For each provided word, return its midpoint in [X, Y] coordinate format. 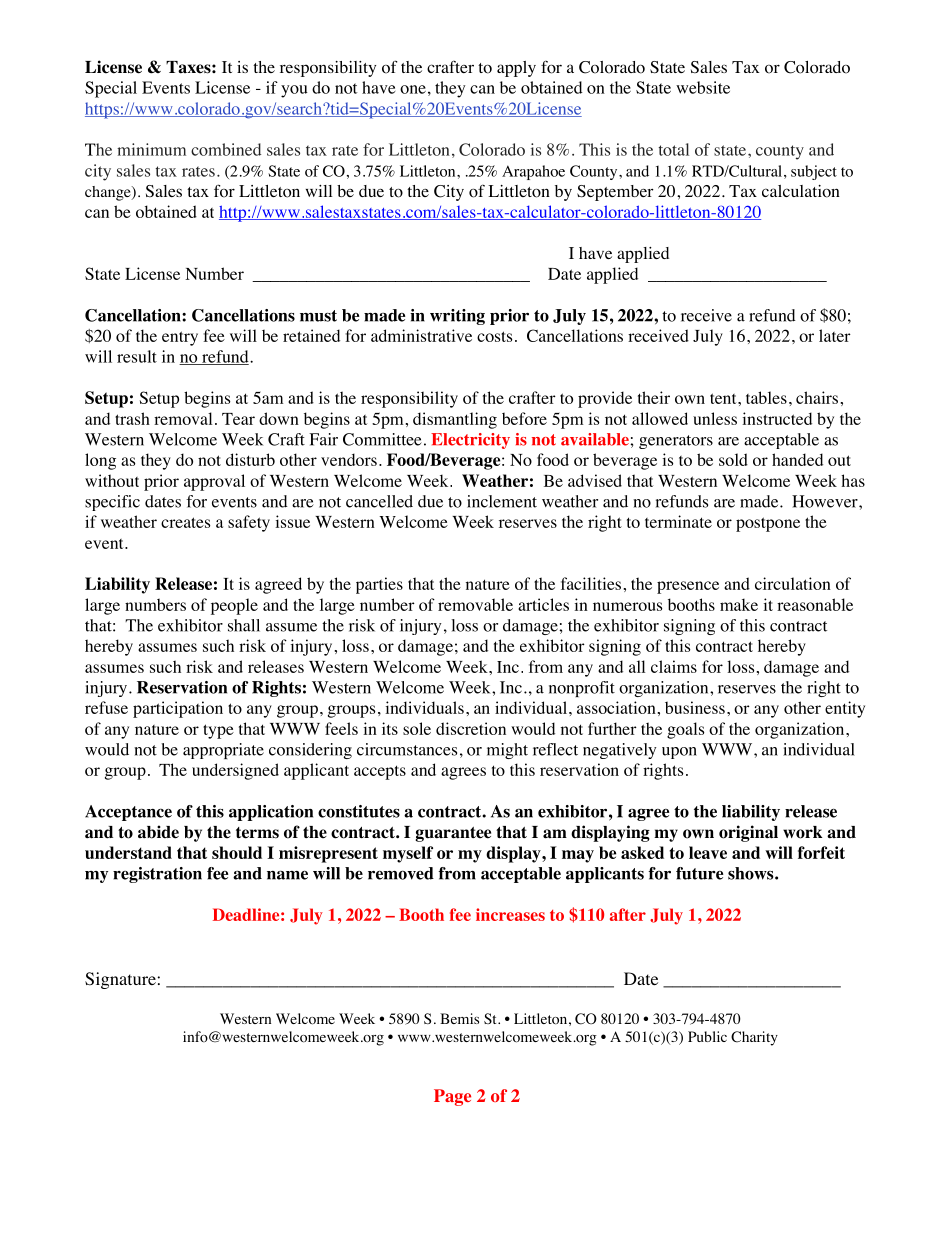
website [703, 87]
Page [452, 1097]
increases [510, 914]
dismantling [455, 420]
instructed [777, 418]
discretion [471, 728]
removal [183, 418]
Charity [754, 1038]
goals [685, 730]
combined [226, 149]
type [218, 731]
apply [516, 69]
